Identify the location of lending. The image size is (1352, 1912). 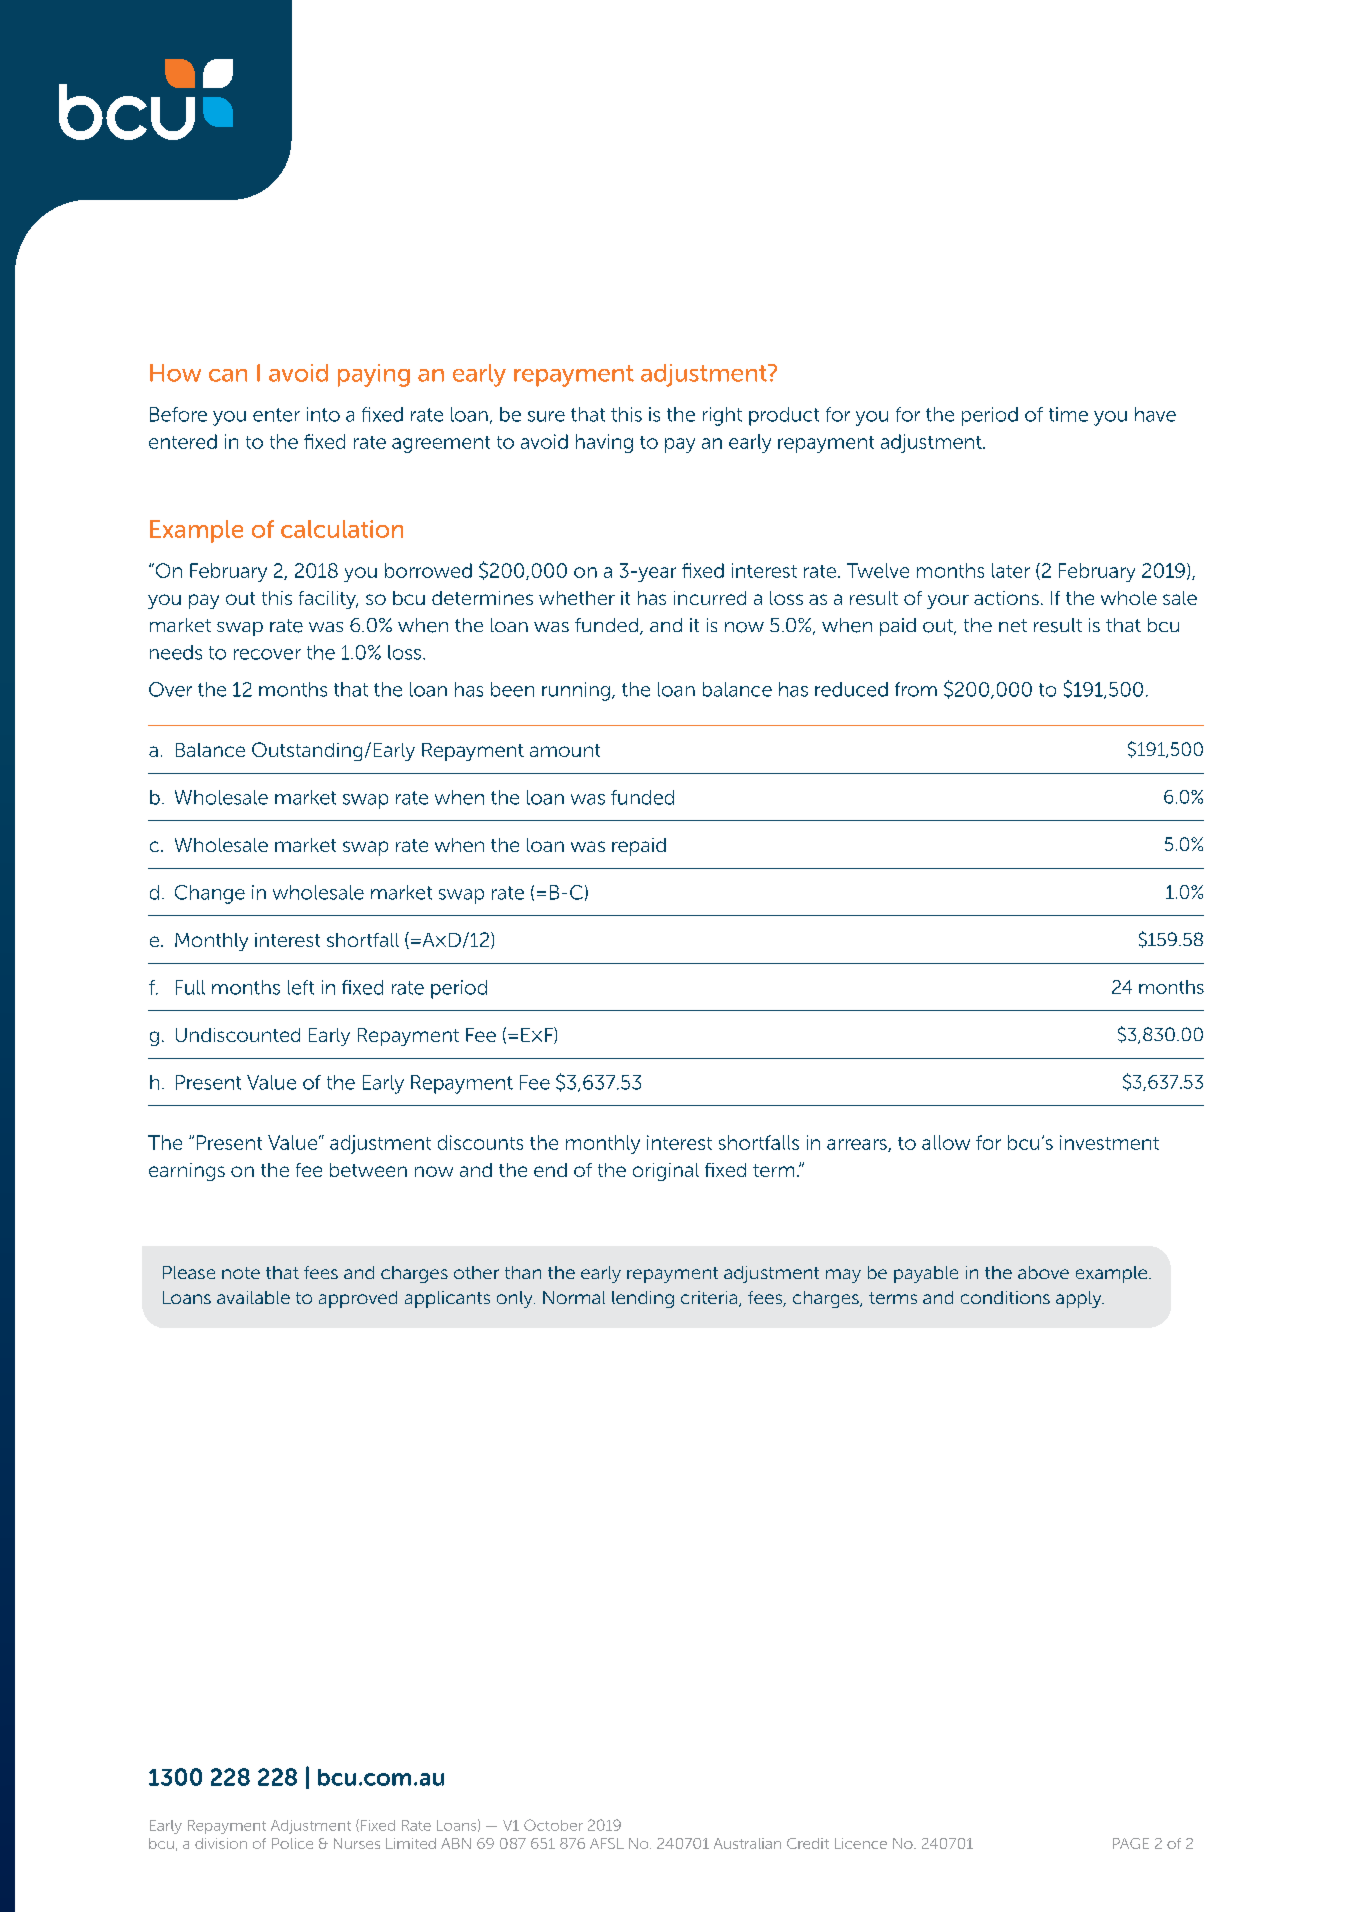
(643, 1299).
